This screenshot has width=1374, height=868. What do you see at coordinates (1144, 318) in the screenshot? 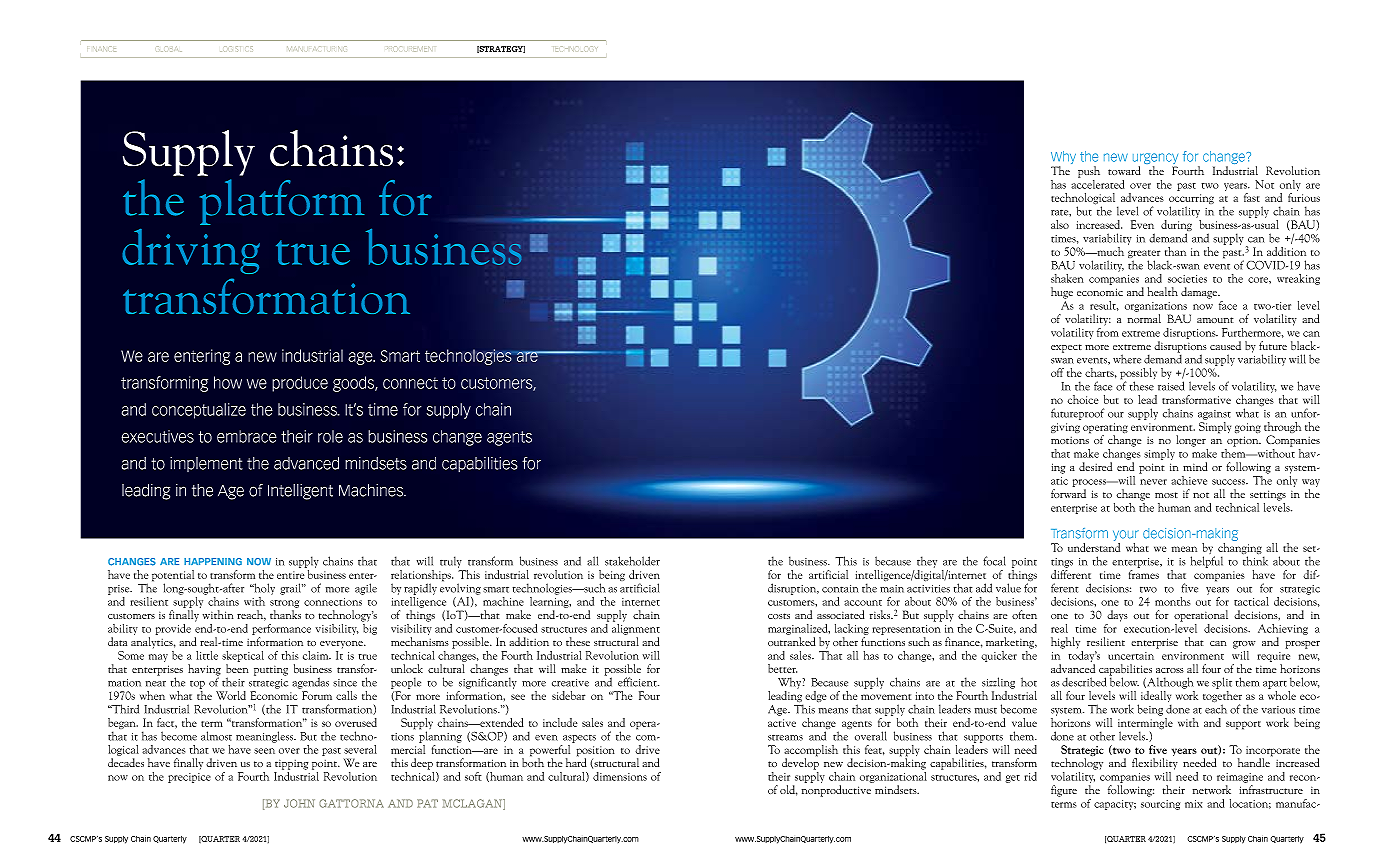
I see `normal` at bounding box center [1144, 318].
